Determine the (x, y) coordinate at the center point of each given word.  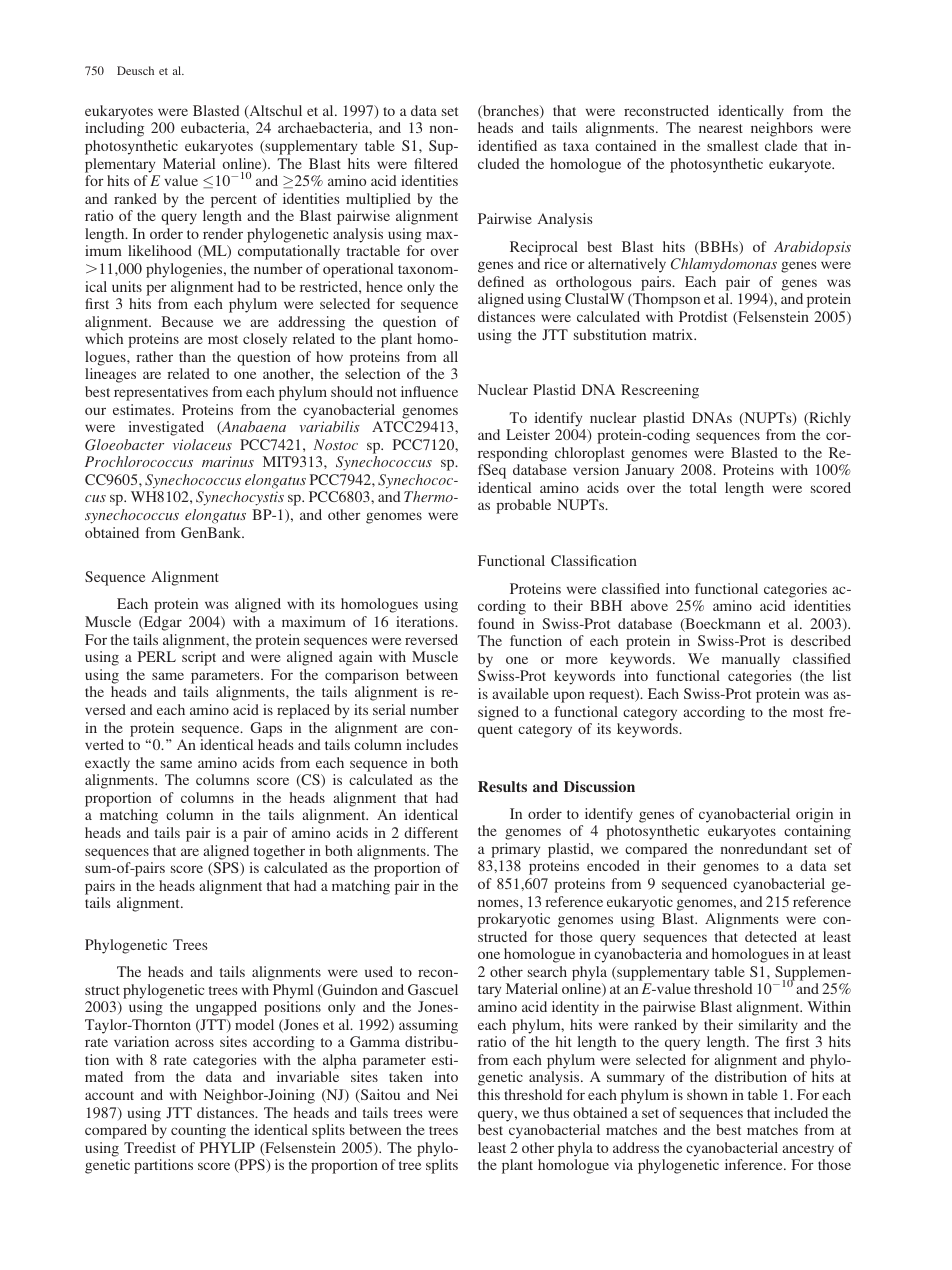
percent (234, 201)
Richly (829, 419)
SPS (226, 869)
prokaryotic (514, 920)
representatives (161, 393)
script (199, 658)
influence (429, 391)
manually (751, 660)
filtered (436, 163)
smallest (732, 145)
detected (771, 936)
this (489, 1094)
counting (198, 1131)
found (496, 623)
